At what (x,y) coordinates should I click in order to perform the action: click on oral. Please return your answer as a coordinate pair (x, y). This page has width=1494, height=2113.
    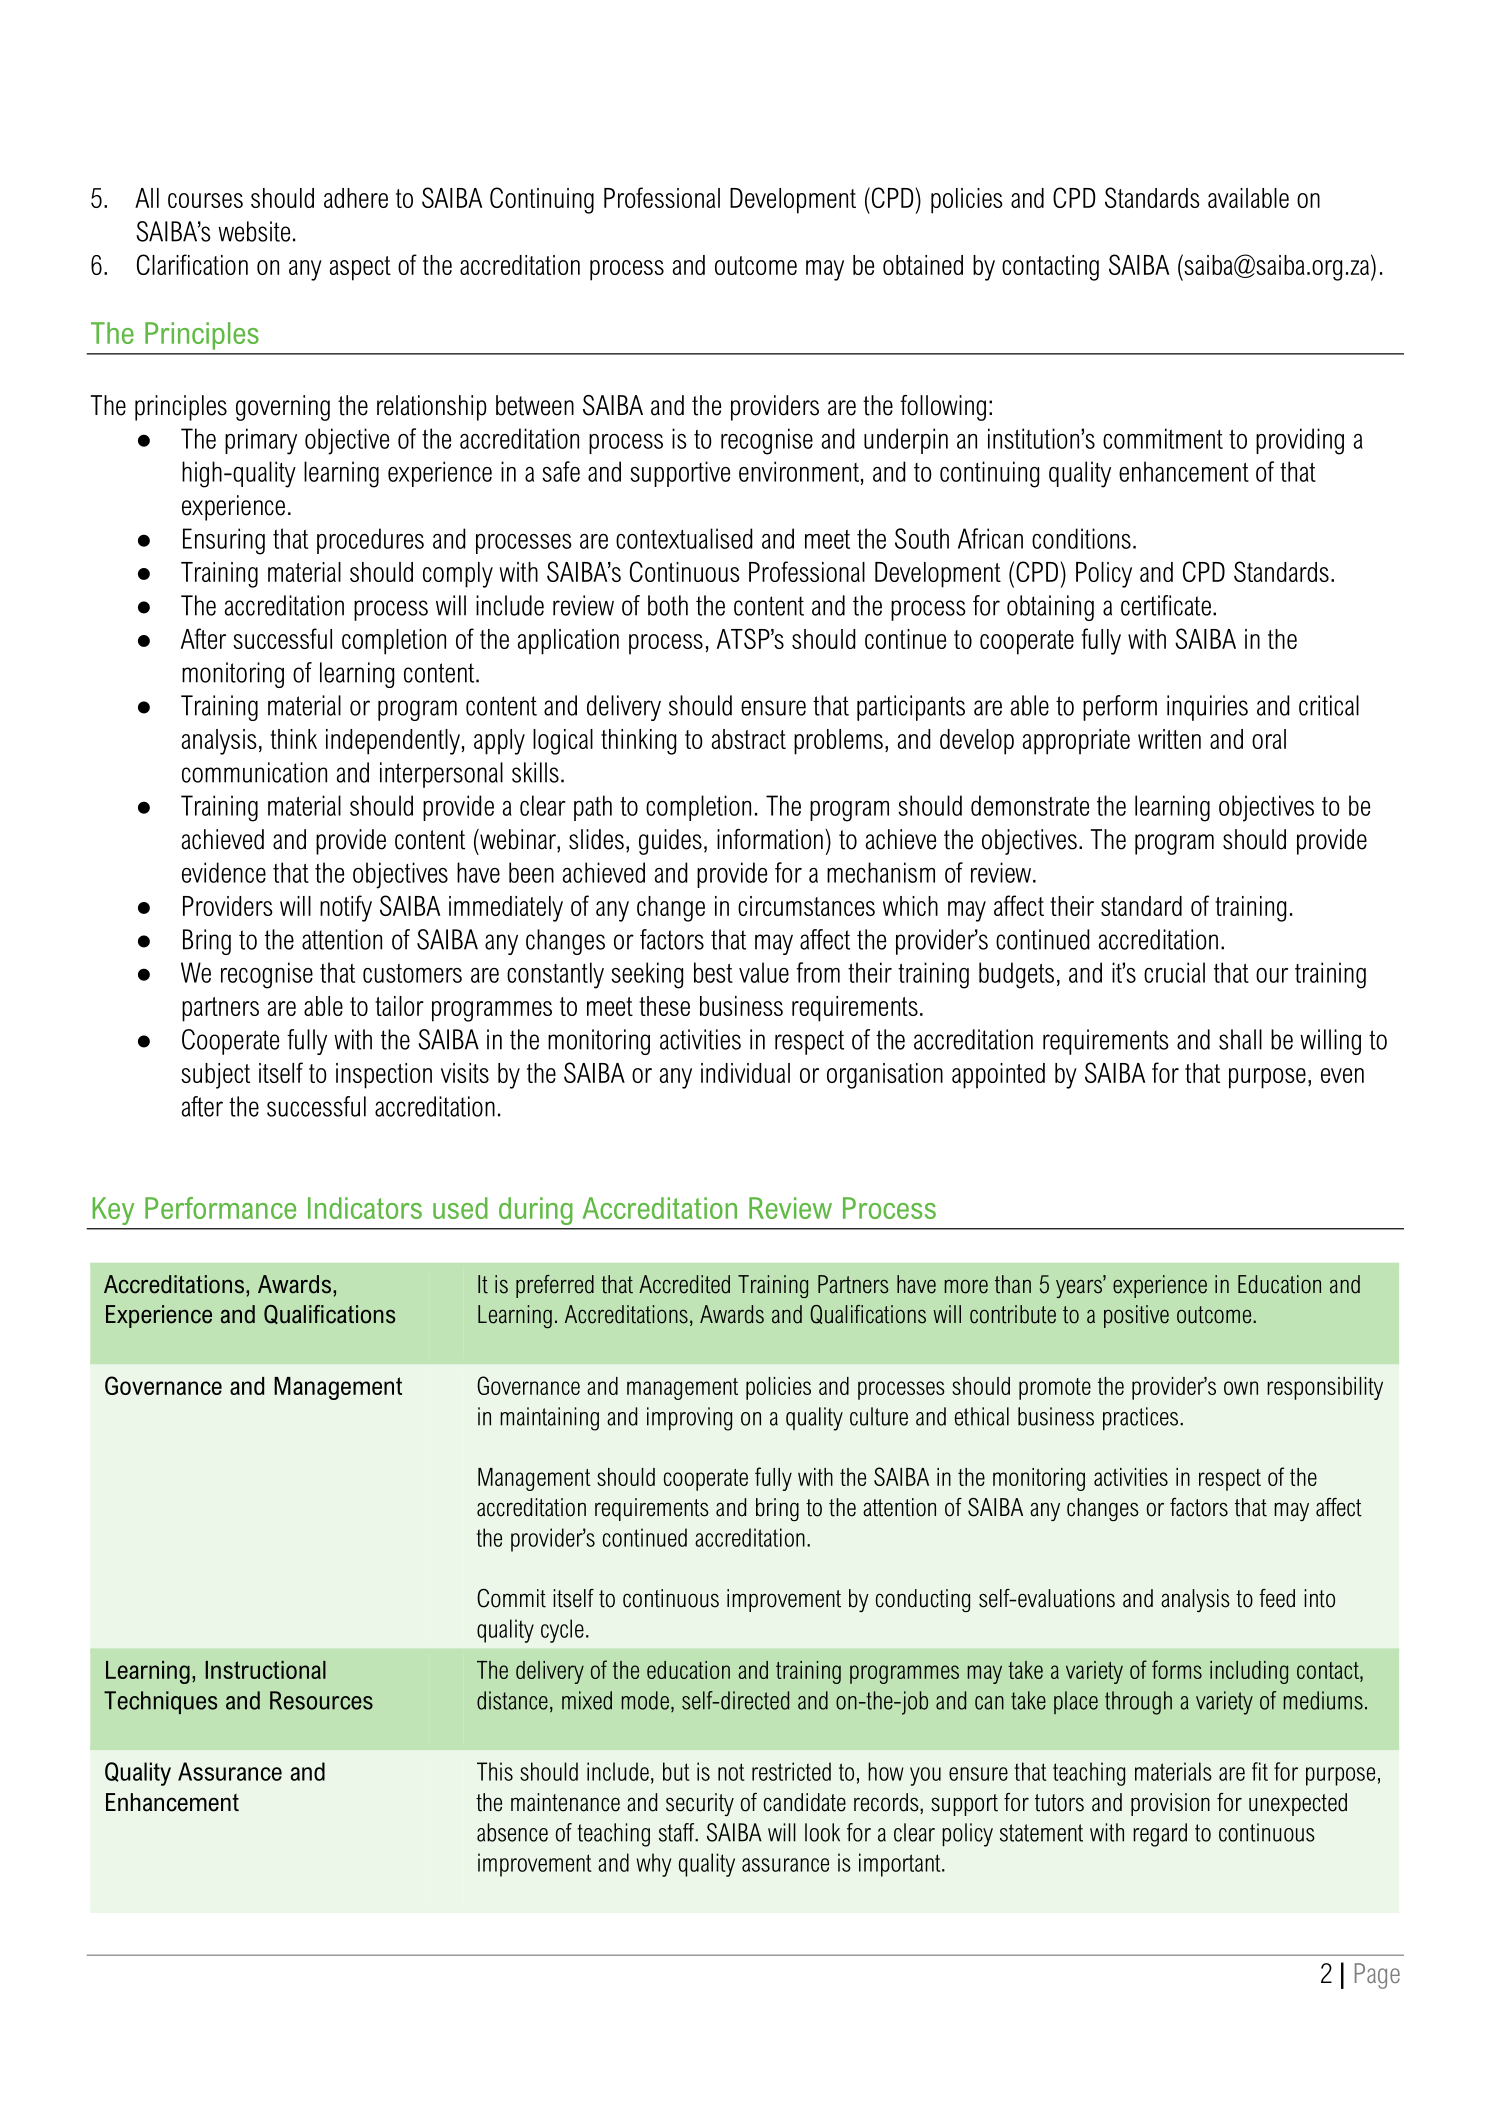
    Looking at the image, I should click on (1269, 739).
